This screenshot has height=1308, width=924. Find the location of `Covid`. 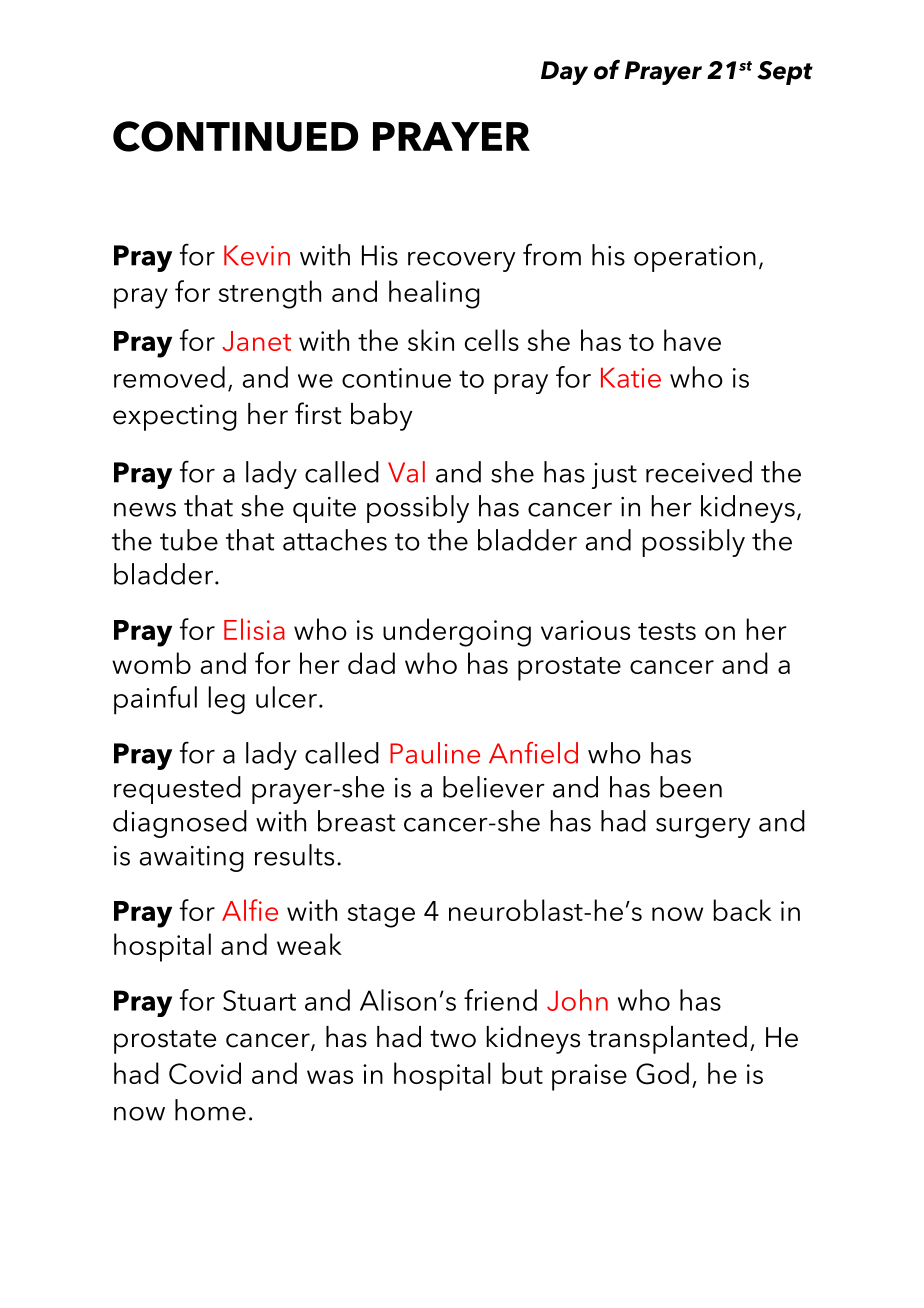

Covid is located at coordinates (205, 1073).
